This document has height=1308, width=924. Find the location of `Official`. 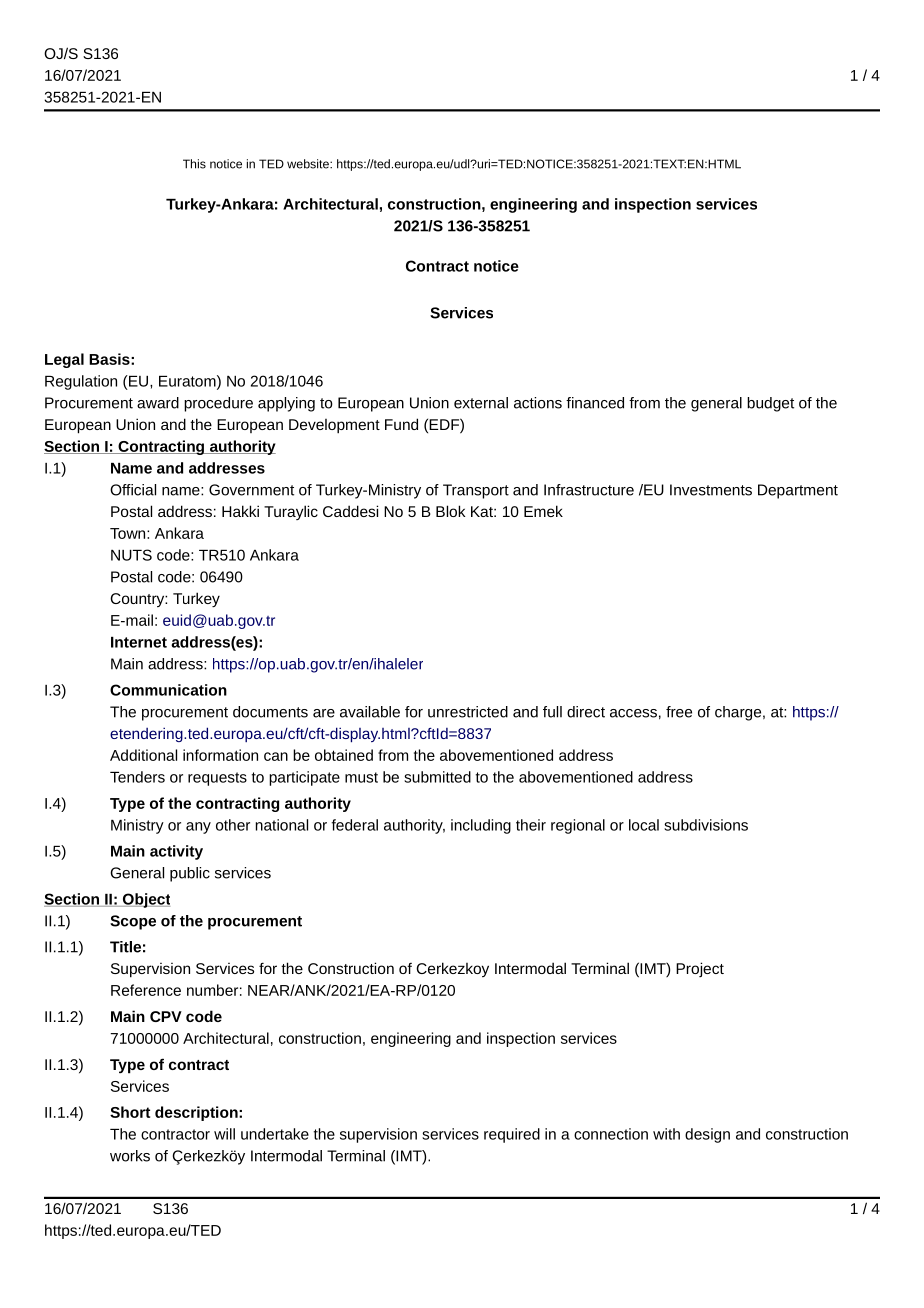

Official is located at coordinates (133, 490).
